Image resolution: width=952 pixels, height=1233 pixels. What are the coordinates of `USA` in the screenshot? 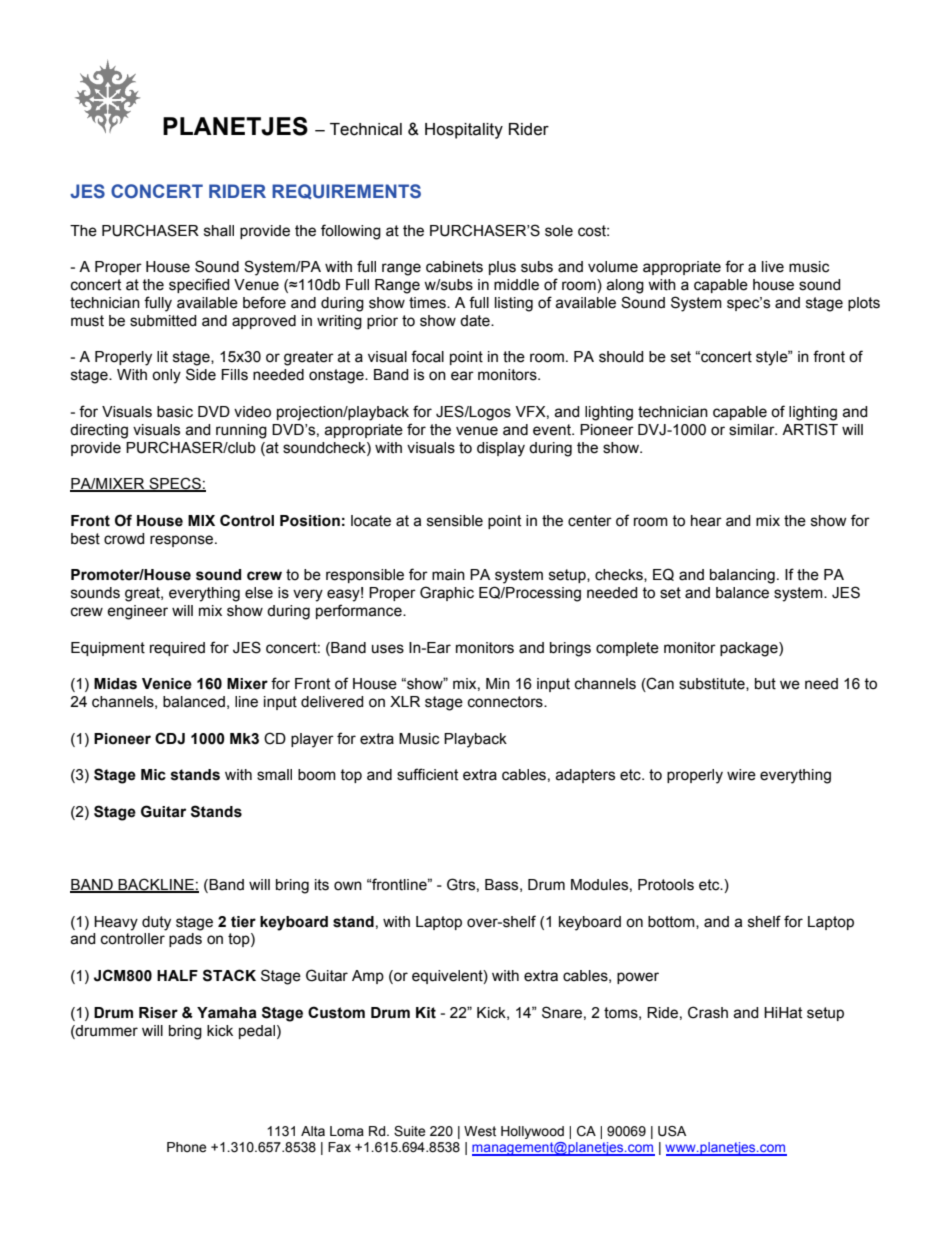 It's located at (672, 1131).
